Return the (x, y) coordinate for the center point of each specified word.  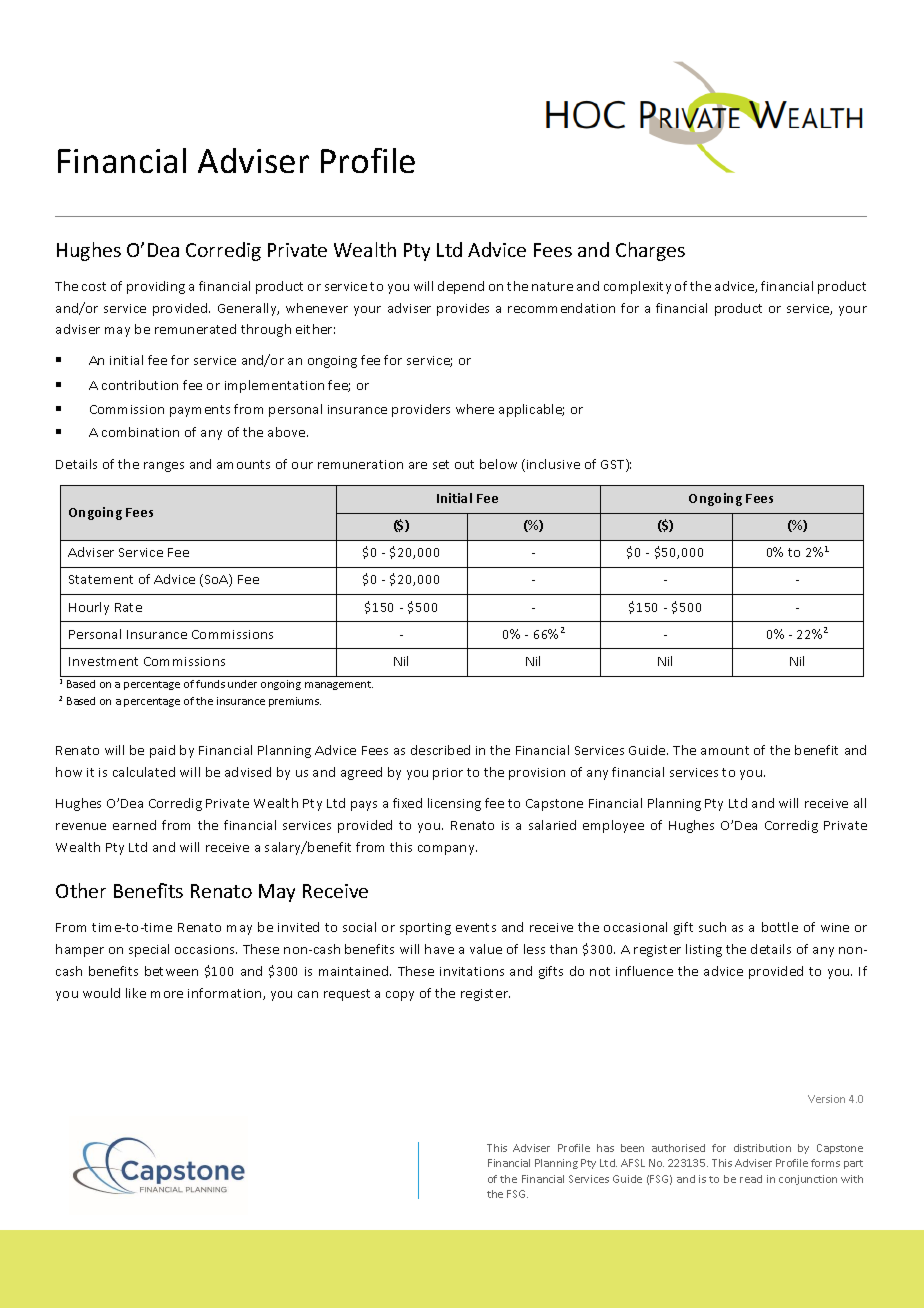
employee (613, 826)
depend (461, 287)
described (440, 750)
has (605, 1148)
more (167, 994)
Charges (650, 251)
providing (156, 287)
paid (162, 751)
